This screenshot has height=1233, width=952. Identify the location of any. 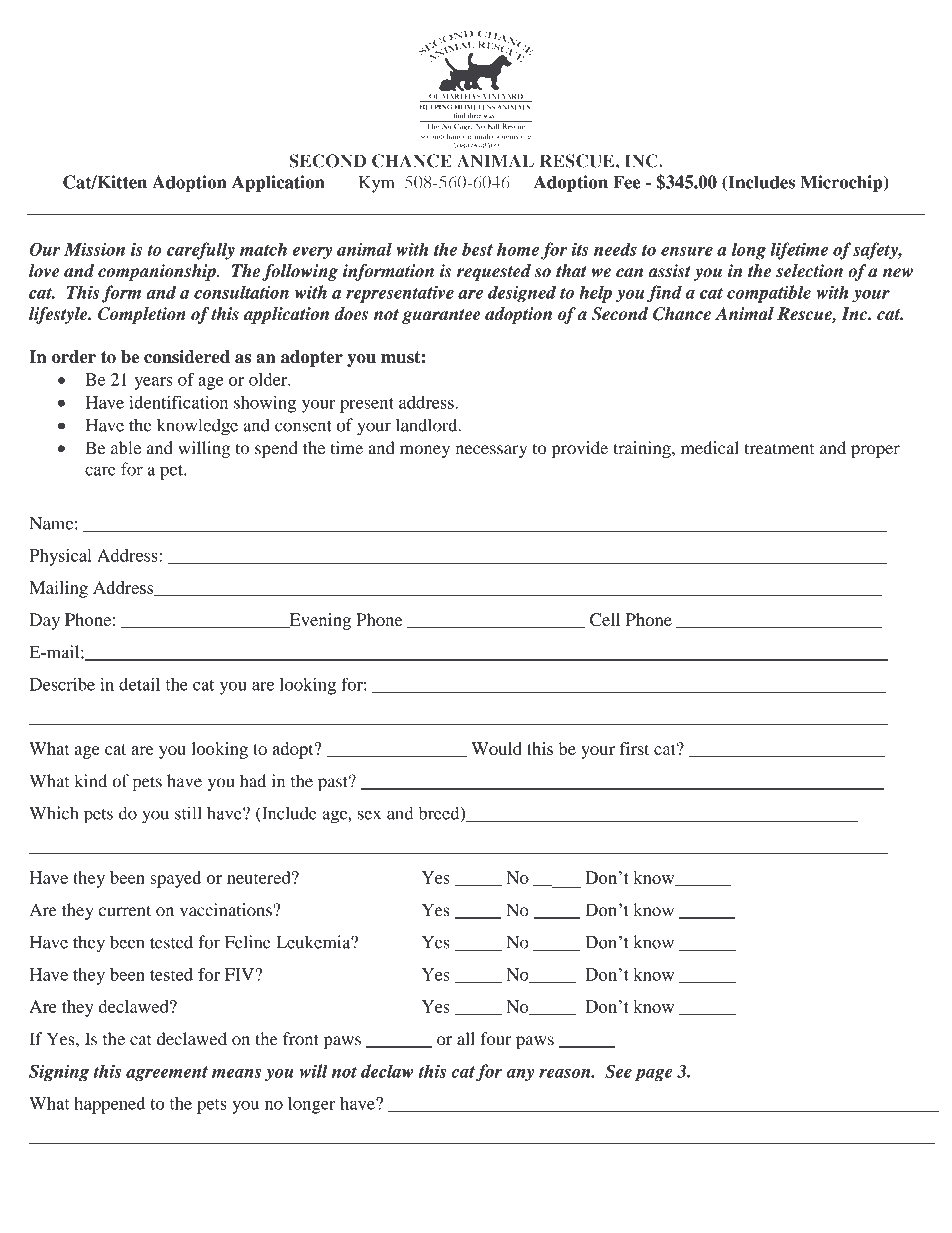
(520, 1075).
